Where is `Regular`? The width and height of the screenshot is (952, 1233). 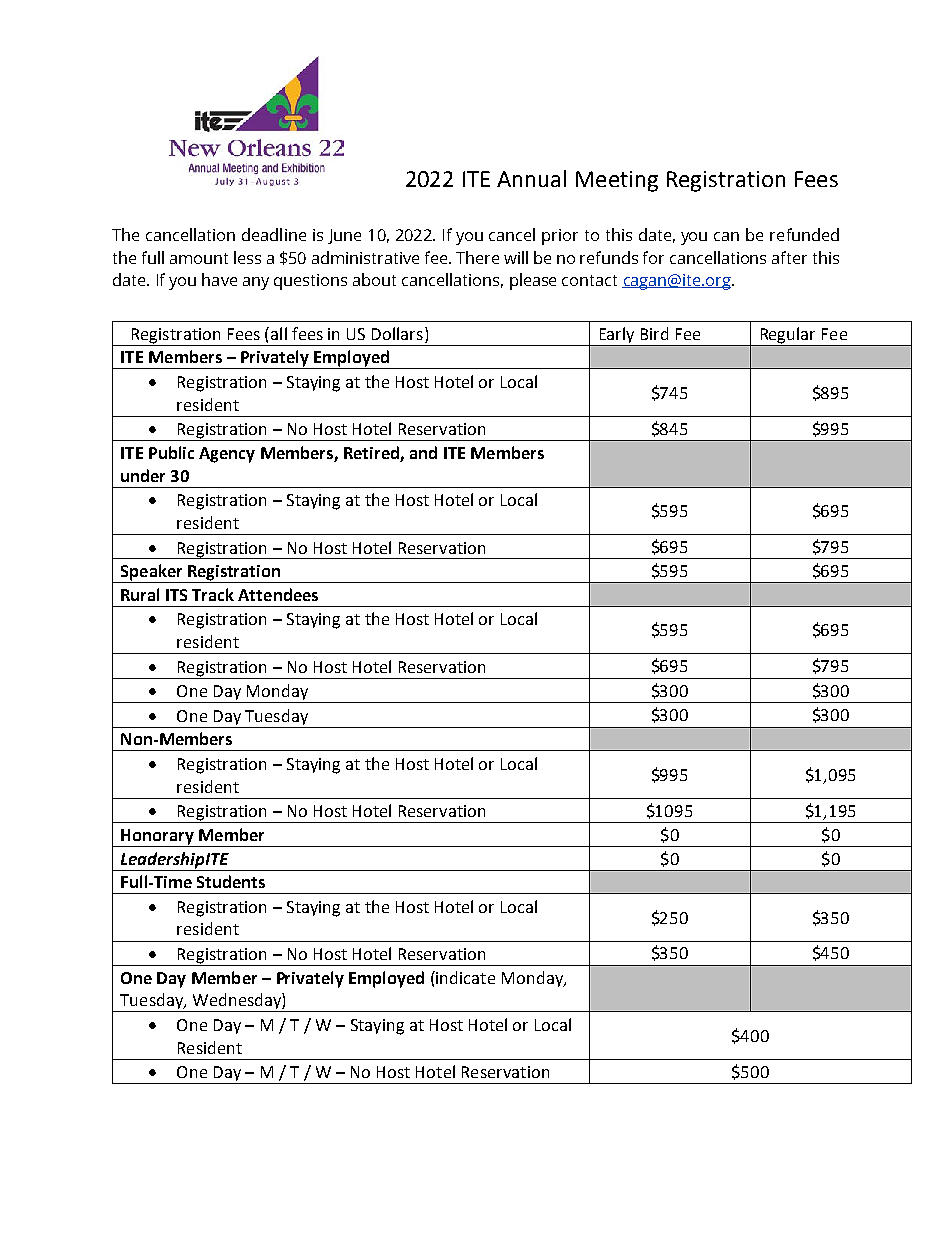 Regular is located at coordinates (788, 335).
